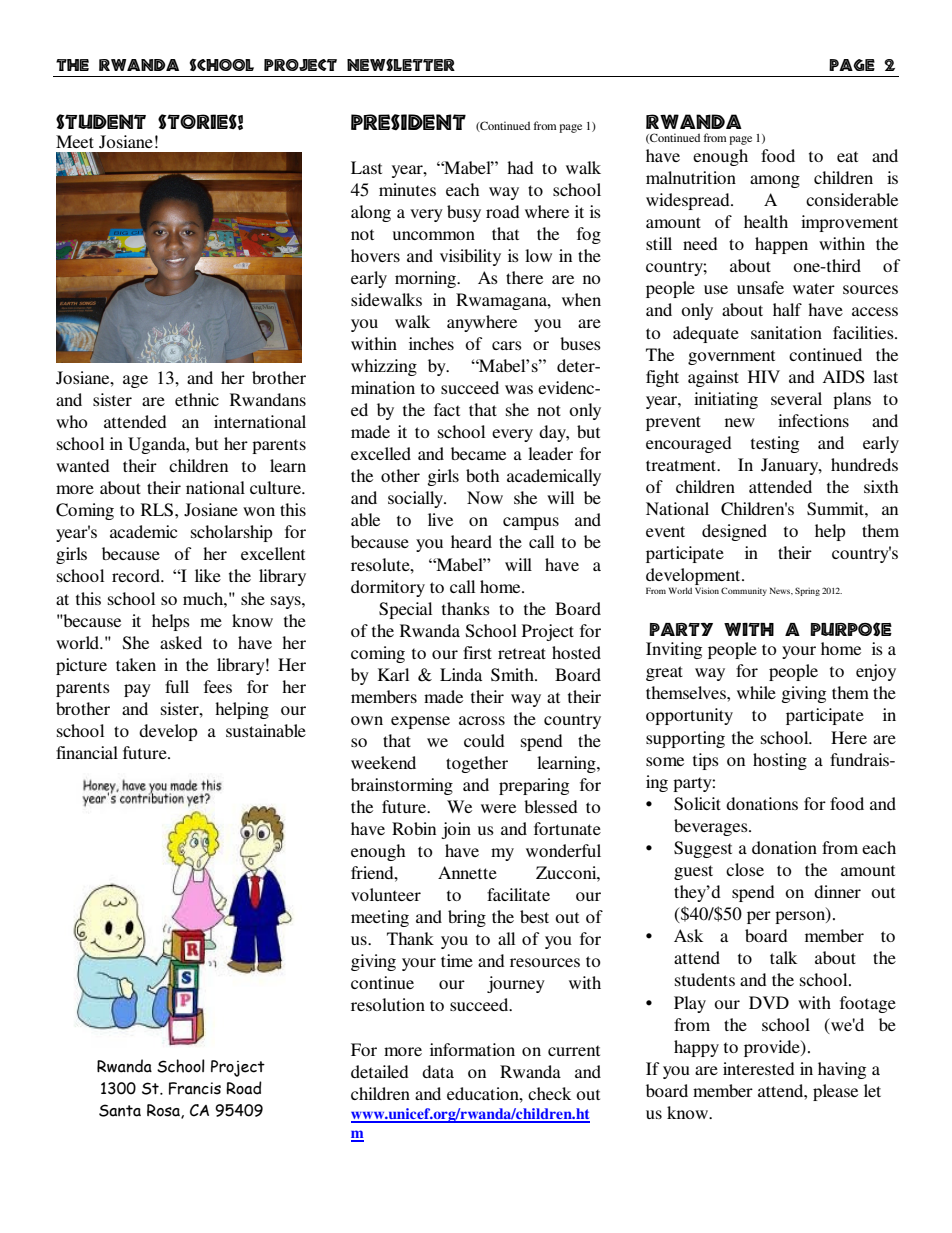 This screenshot has height=1233, width=952. What do you see at coordinates (477, 764) in the screenshot?
I see `together` at bounding box center [477, 764].
